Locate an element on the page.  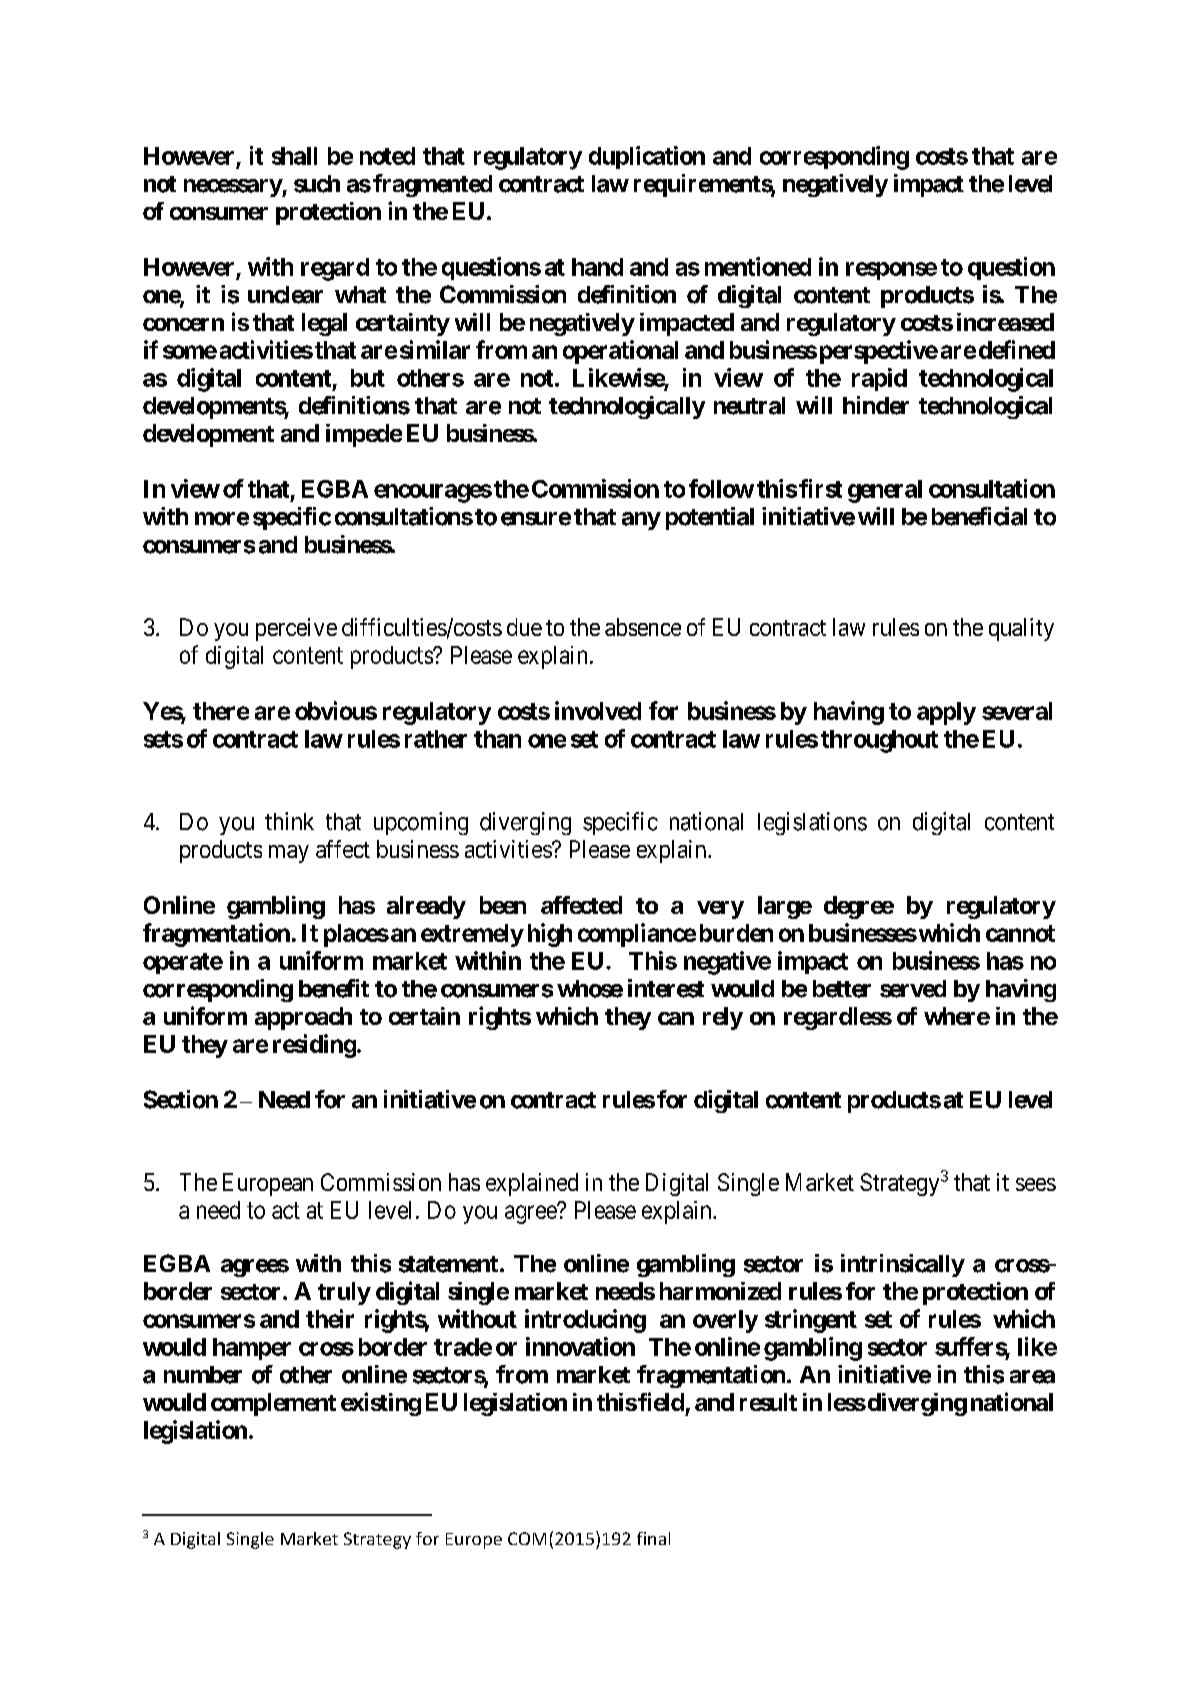
served is located at coordinates (913, 989).
